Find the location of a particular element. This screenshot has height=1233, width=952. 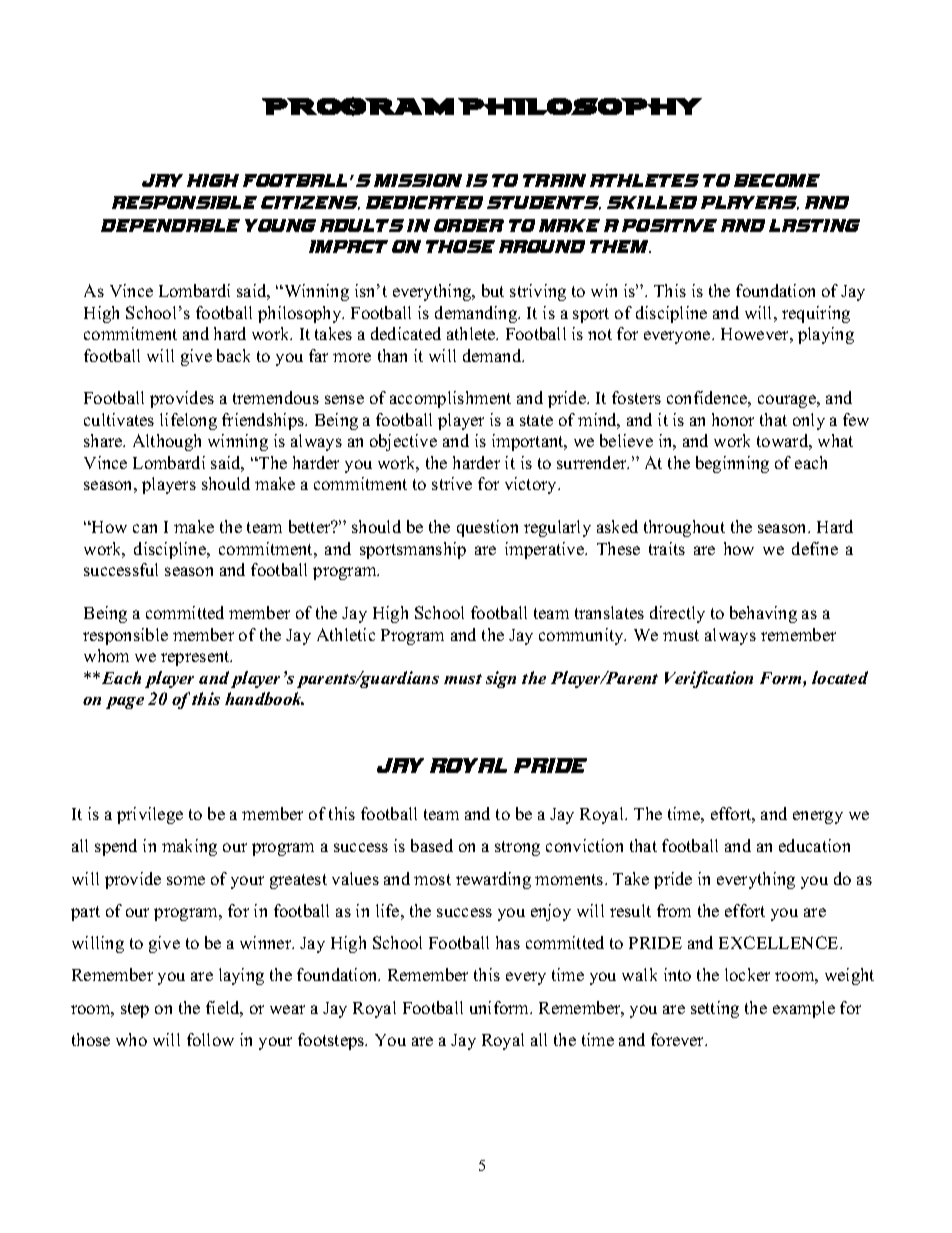

sign is located at coordinates (501, 679).
